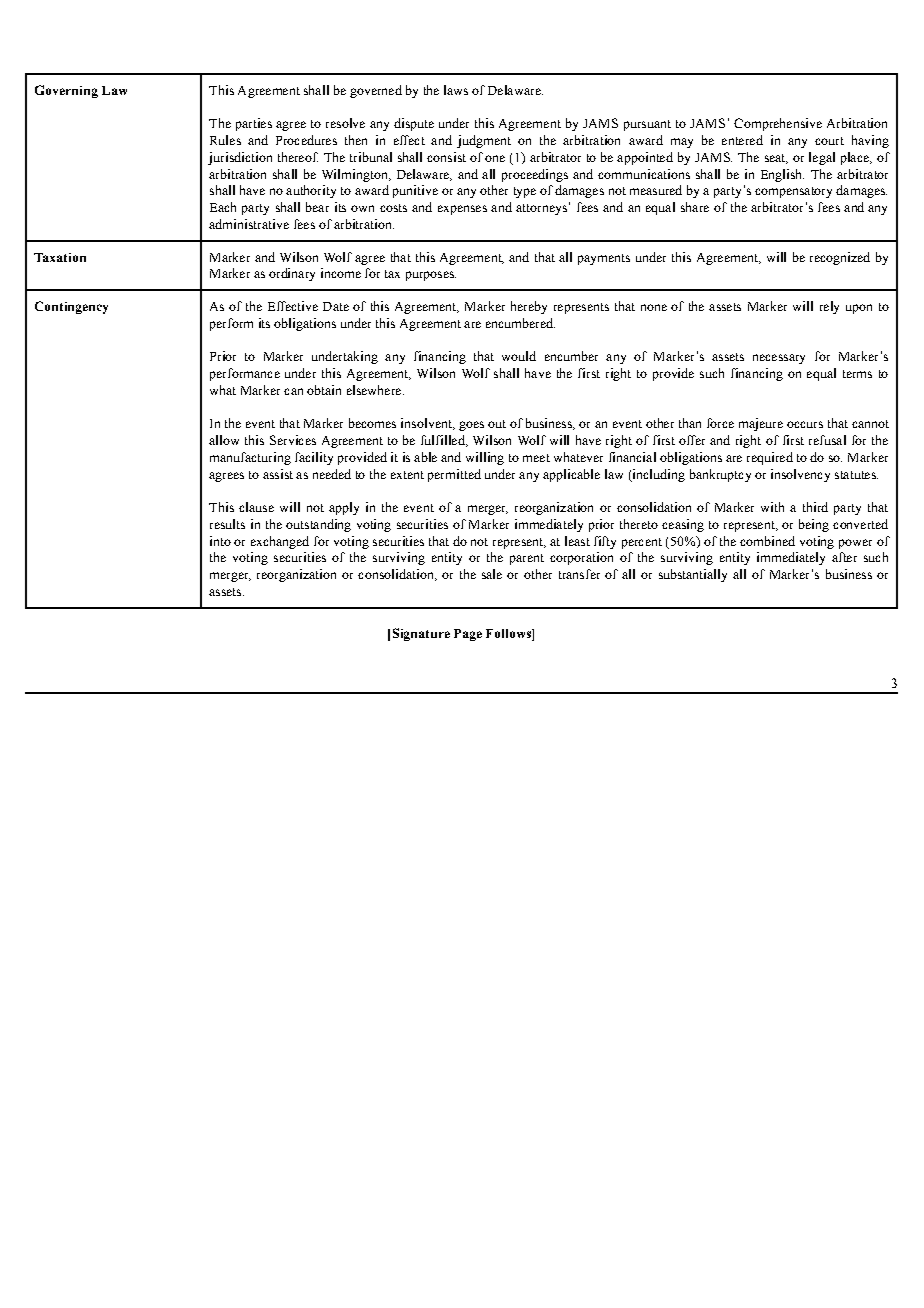 The height and width of the image is (1308, 924). Describe the element at coordinates (468, 635) in the image. I see `Page` at that location.
